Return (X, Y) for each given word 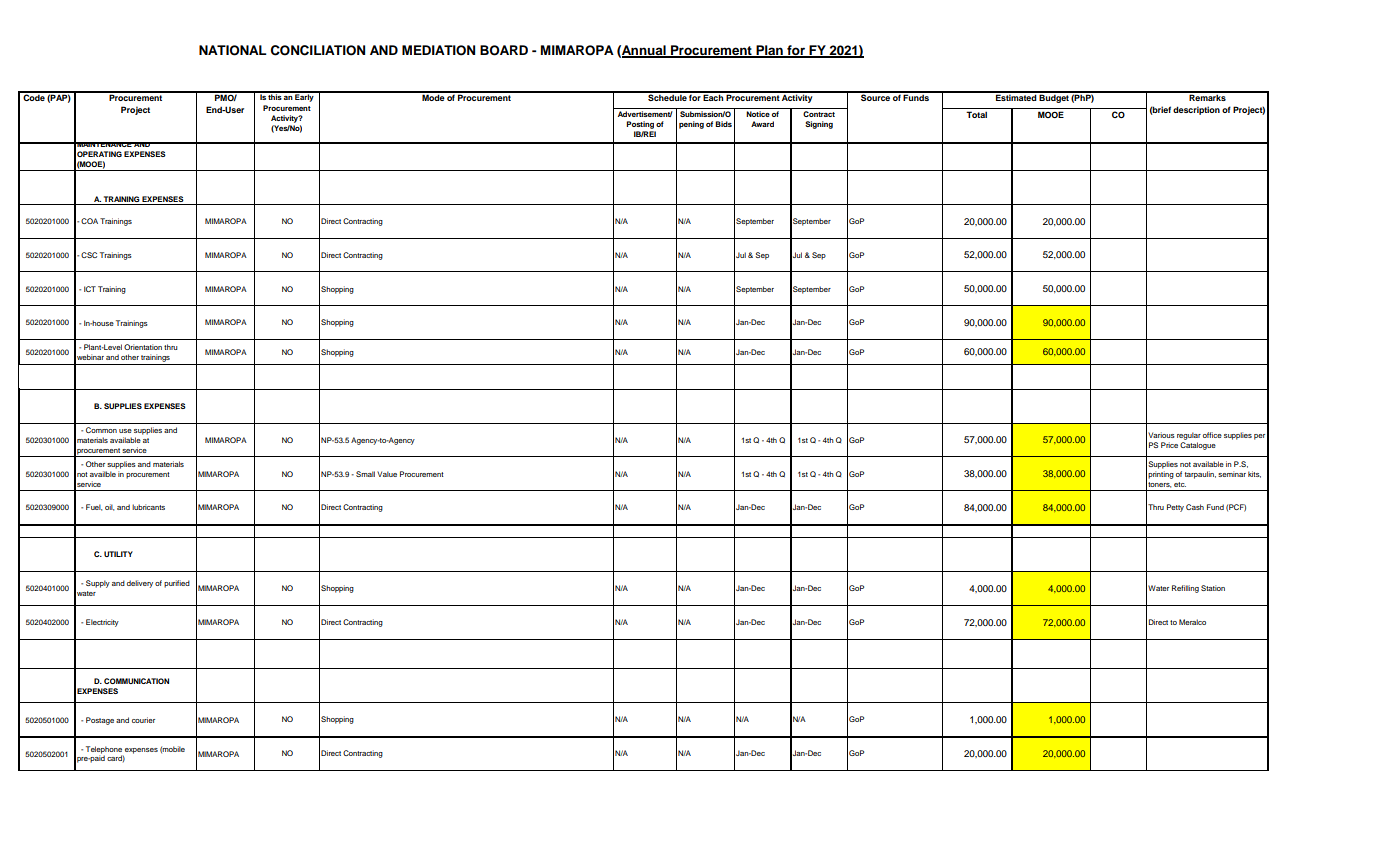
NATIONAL (233, 50)
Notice (758, 114)
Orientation (143, 347)
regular (1189, 436)
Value (387, 474)
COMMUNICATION (136, 681)
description (1196, 110)
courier (143, 720)
